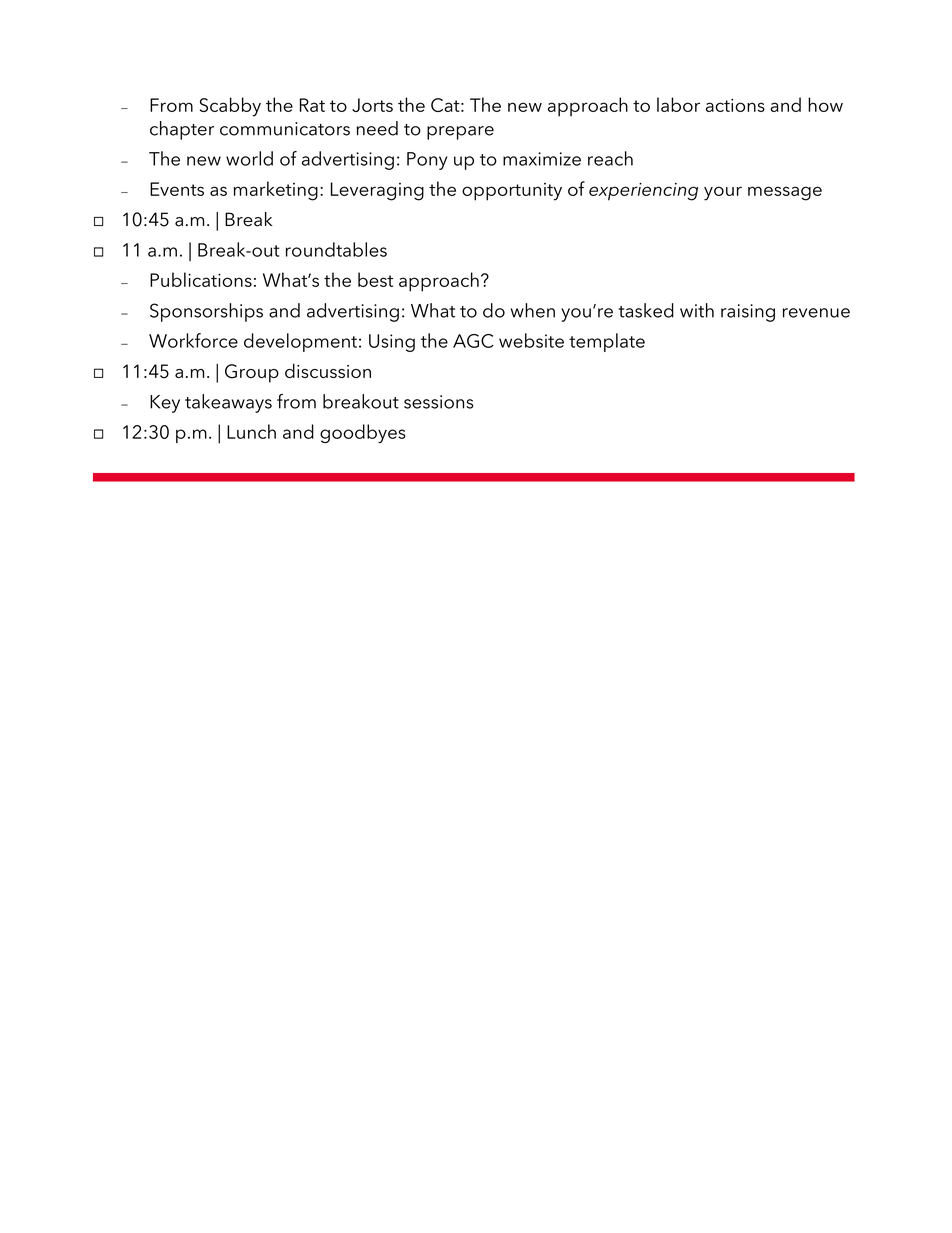 The image size is (952, 1233). What do you see at coordinates (276, 191) in the screenshot?
I see `marketing` at bounding box center [276, 191].
